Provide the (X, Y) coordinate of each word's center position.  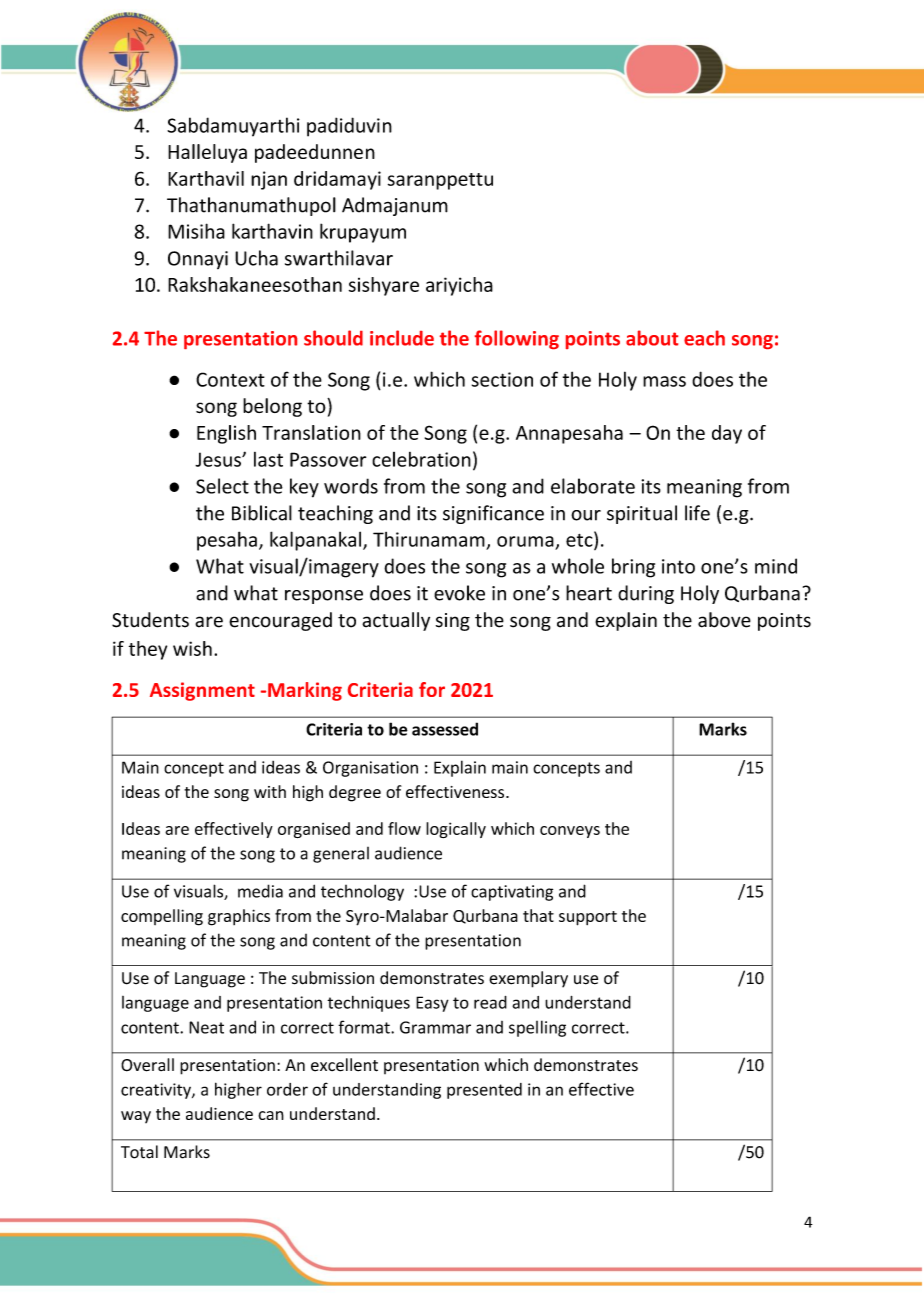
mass (664, 381)
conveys (570, 832)
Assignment (202, 691)
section (502, 379)
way (136, 1117)
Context (230, 379)
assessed (445, 729)
